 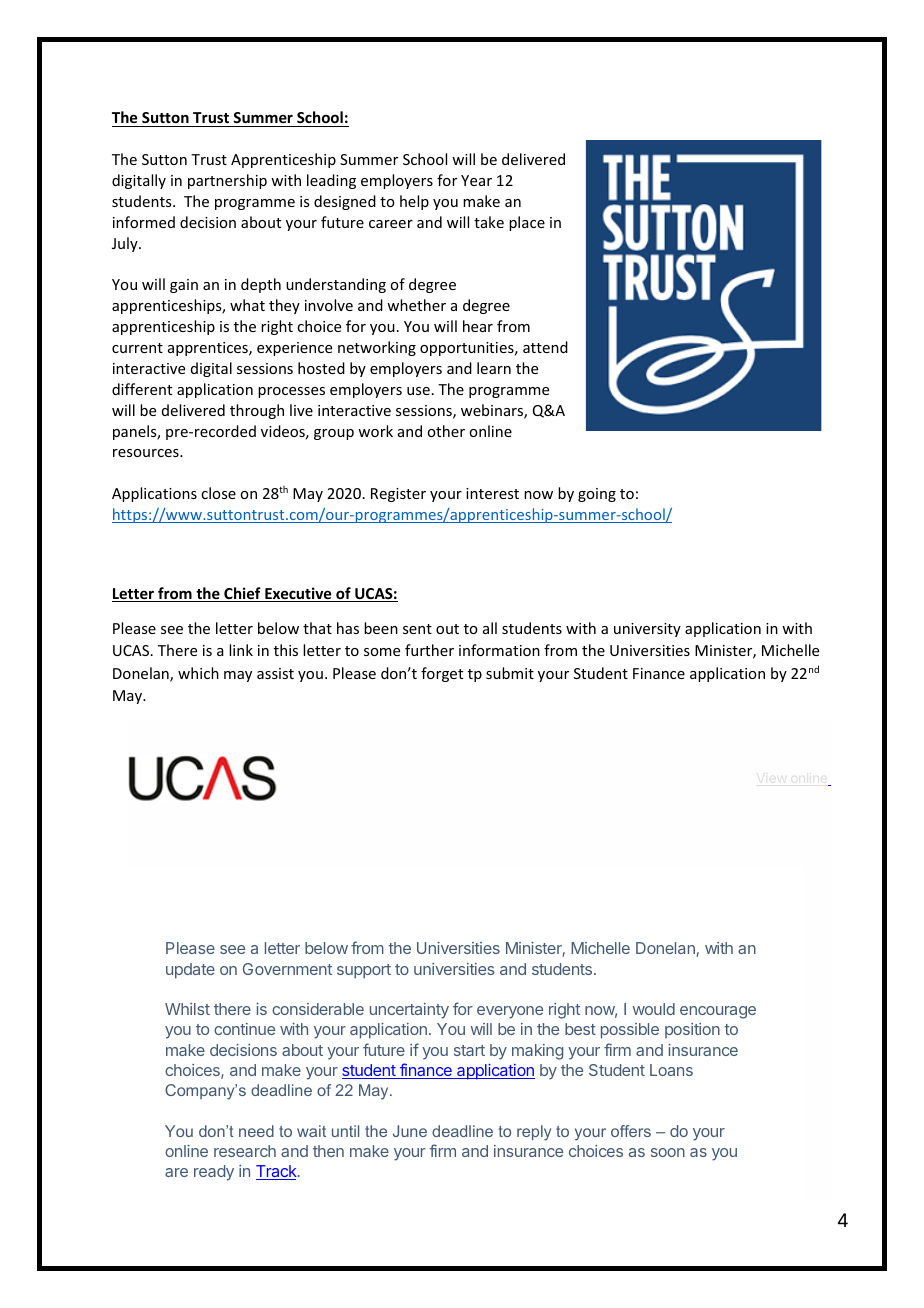 What do you see at coordinates (597, 495) in the document?
I see `going` at bounding box center [597, 495].
